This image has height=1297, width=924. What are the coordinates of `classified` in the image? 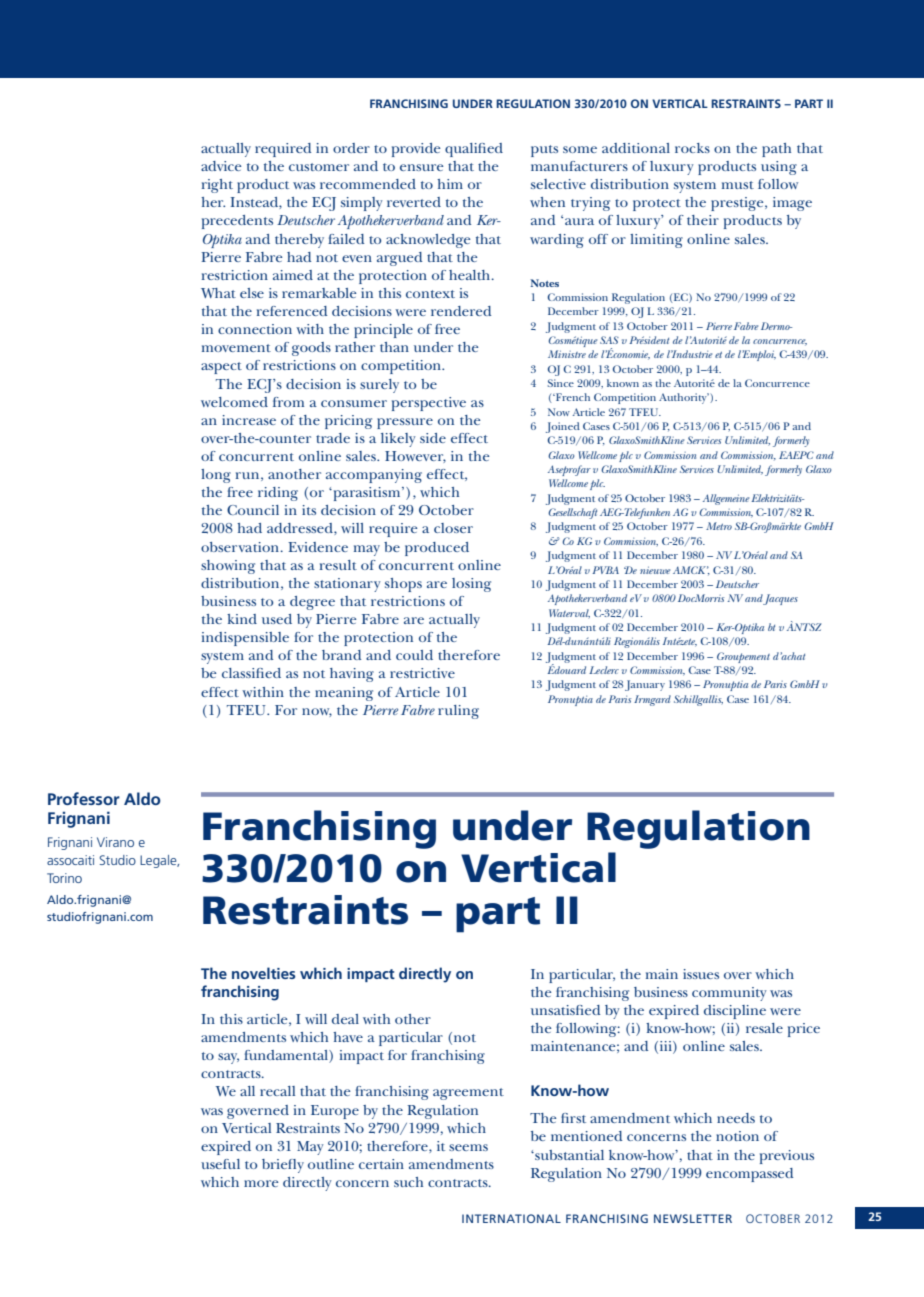 It's located at (251, 673).
